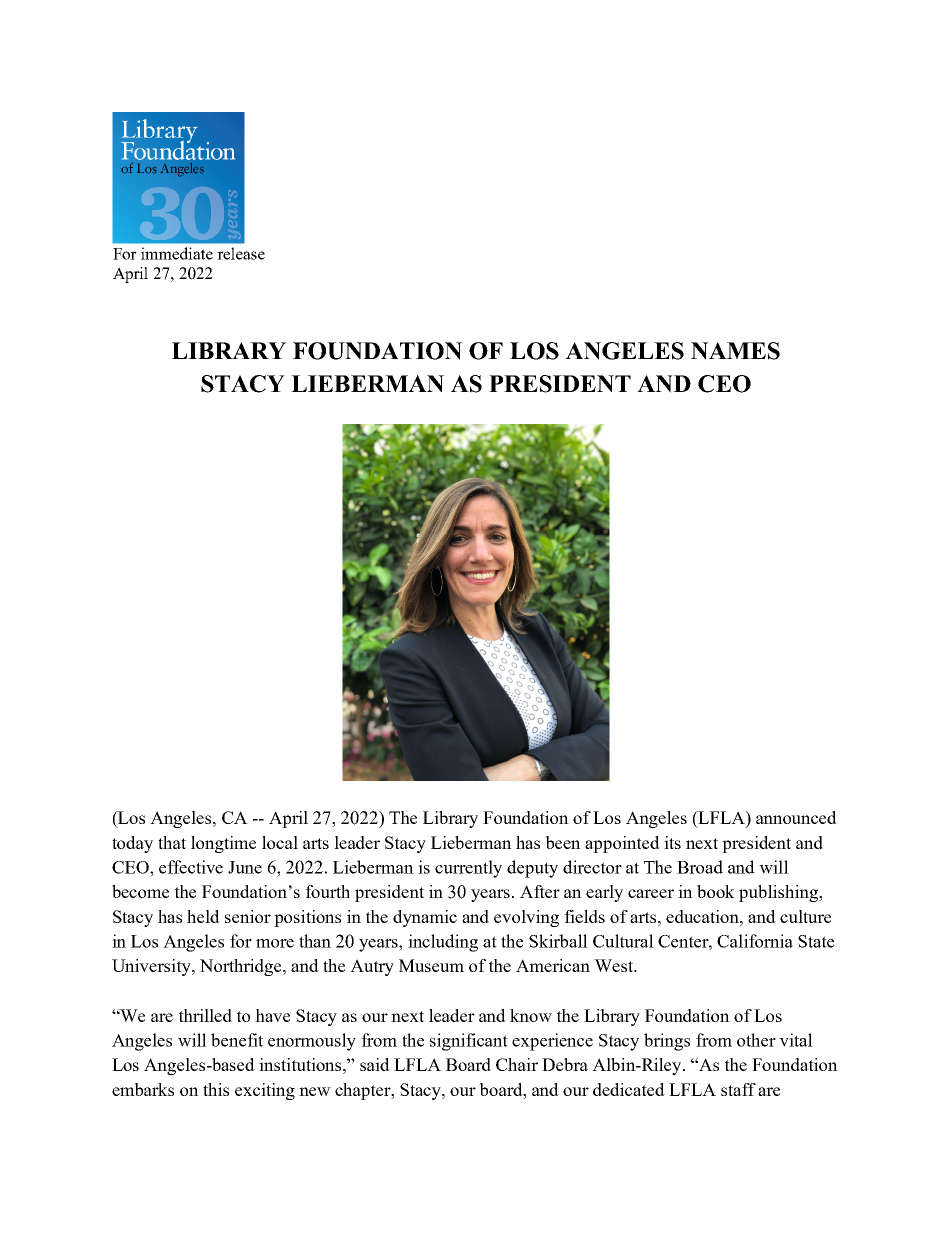 Image resolution: width=952 pixels, height=1233 pixels. What do you see at coordinates (468, 869) in the screenshot?
I see `currently` at bounding box center [468, 869].
